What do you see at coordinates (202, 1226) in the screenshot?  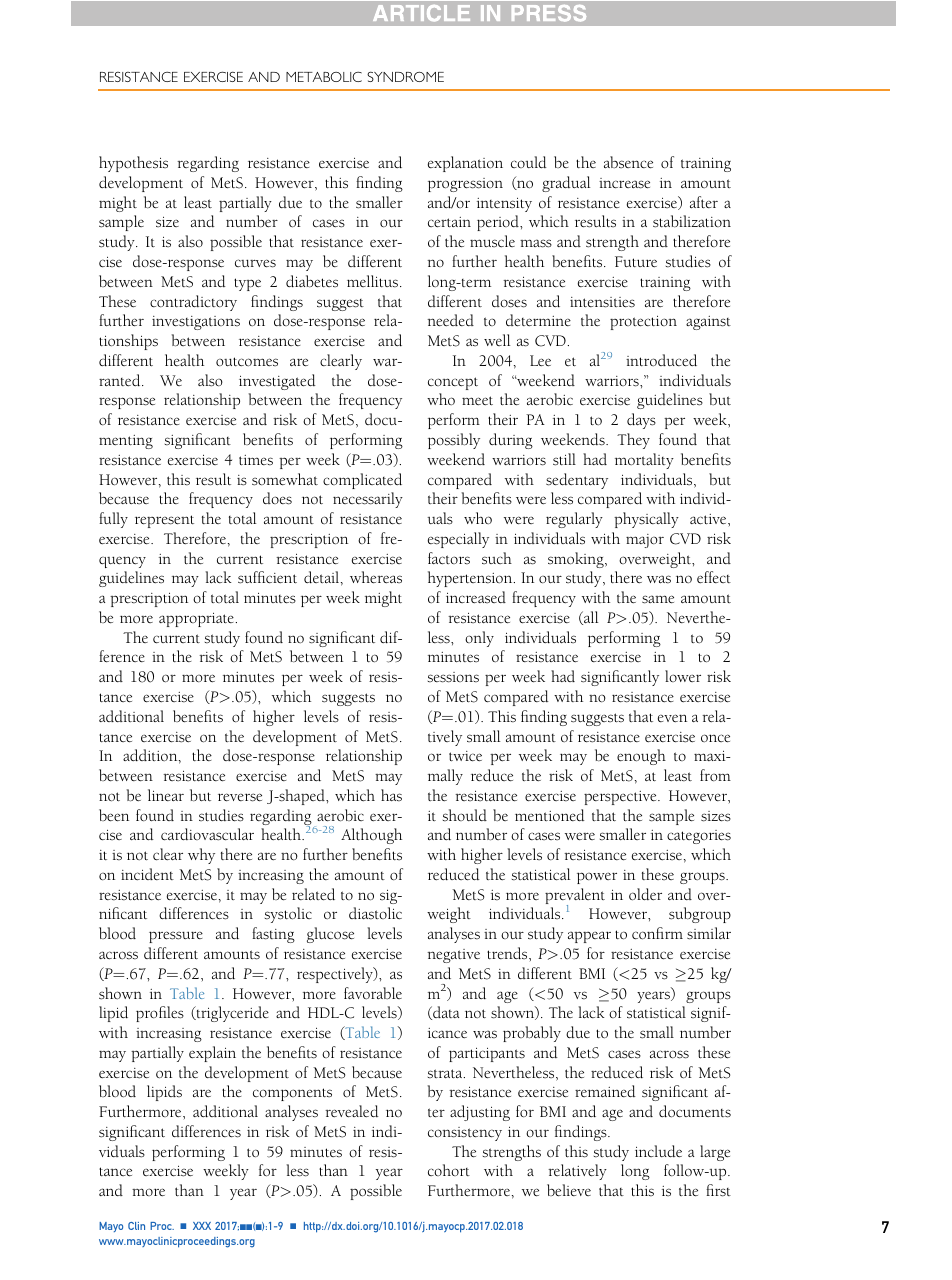 I see `XXX` at bounding box center [202, 1226].
